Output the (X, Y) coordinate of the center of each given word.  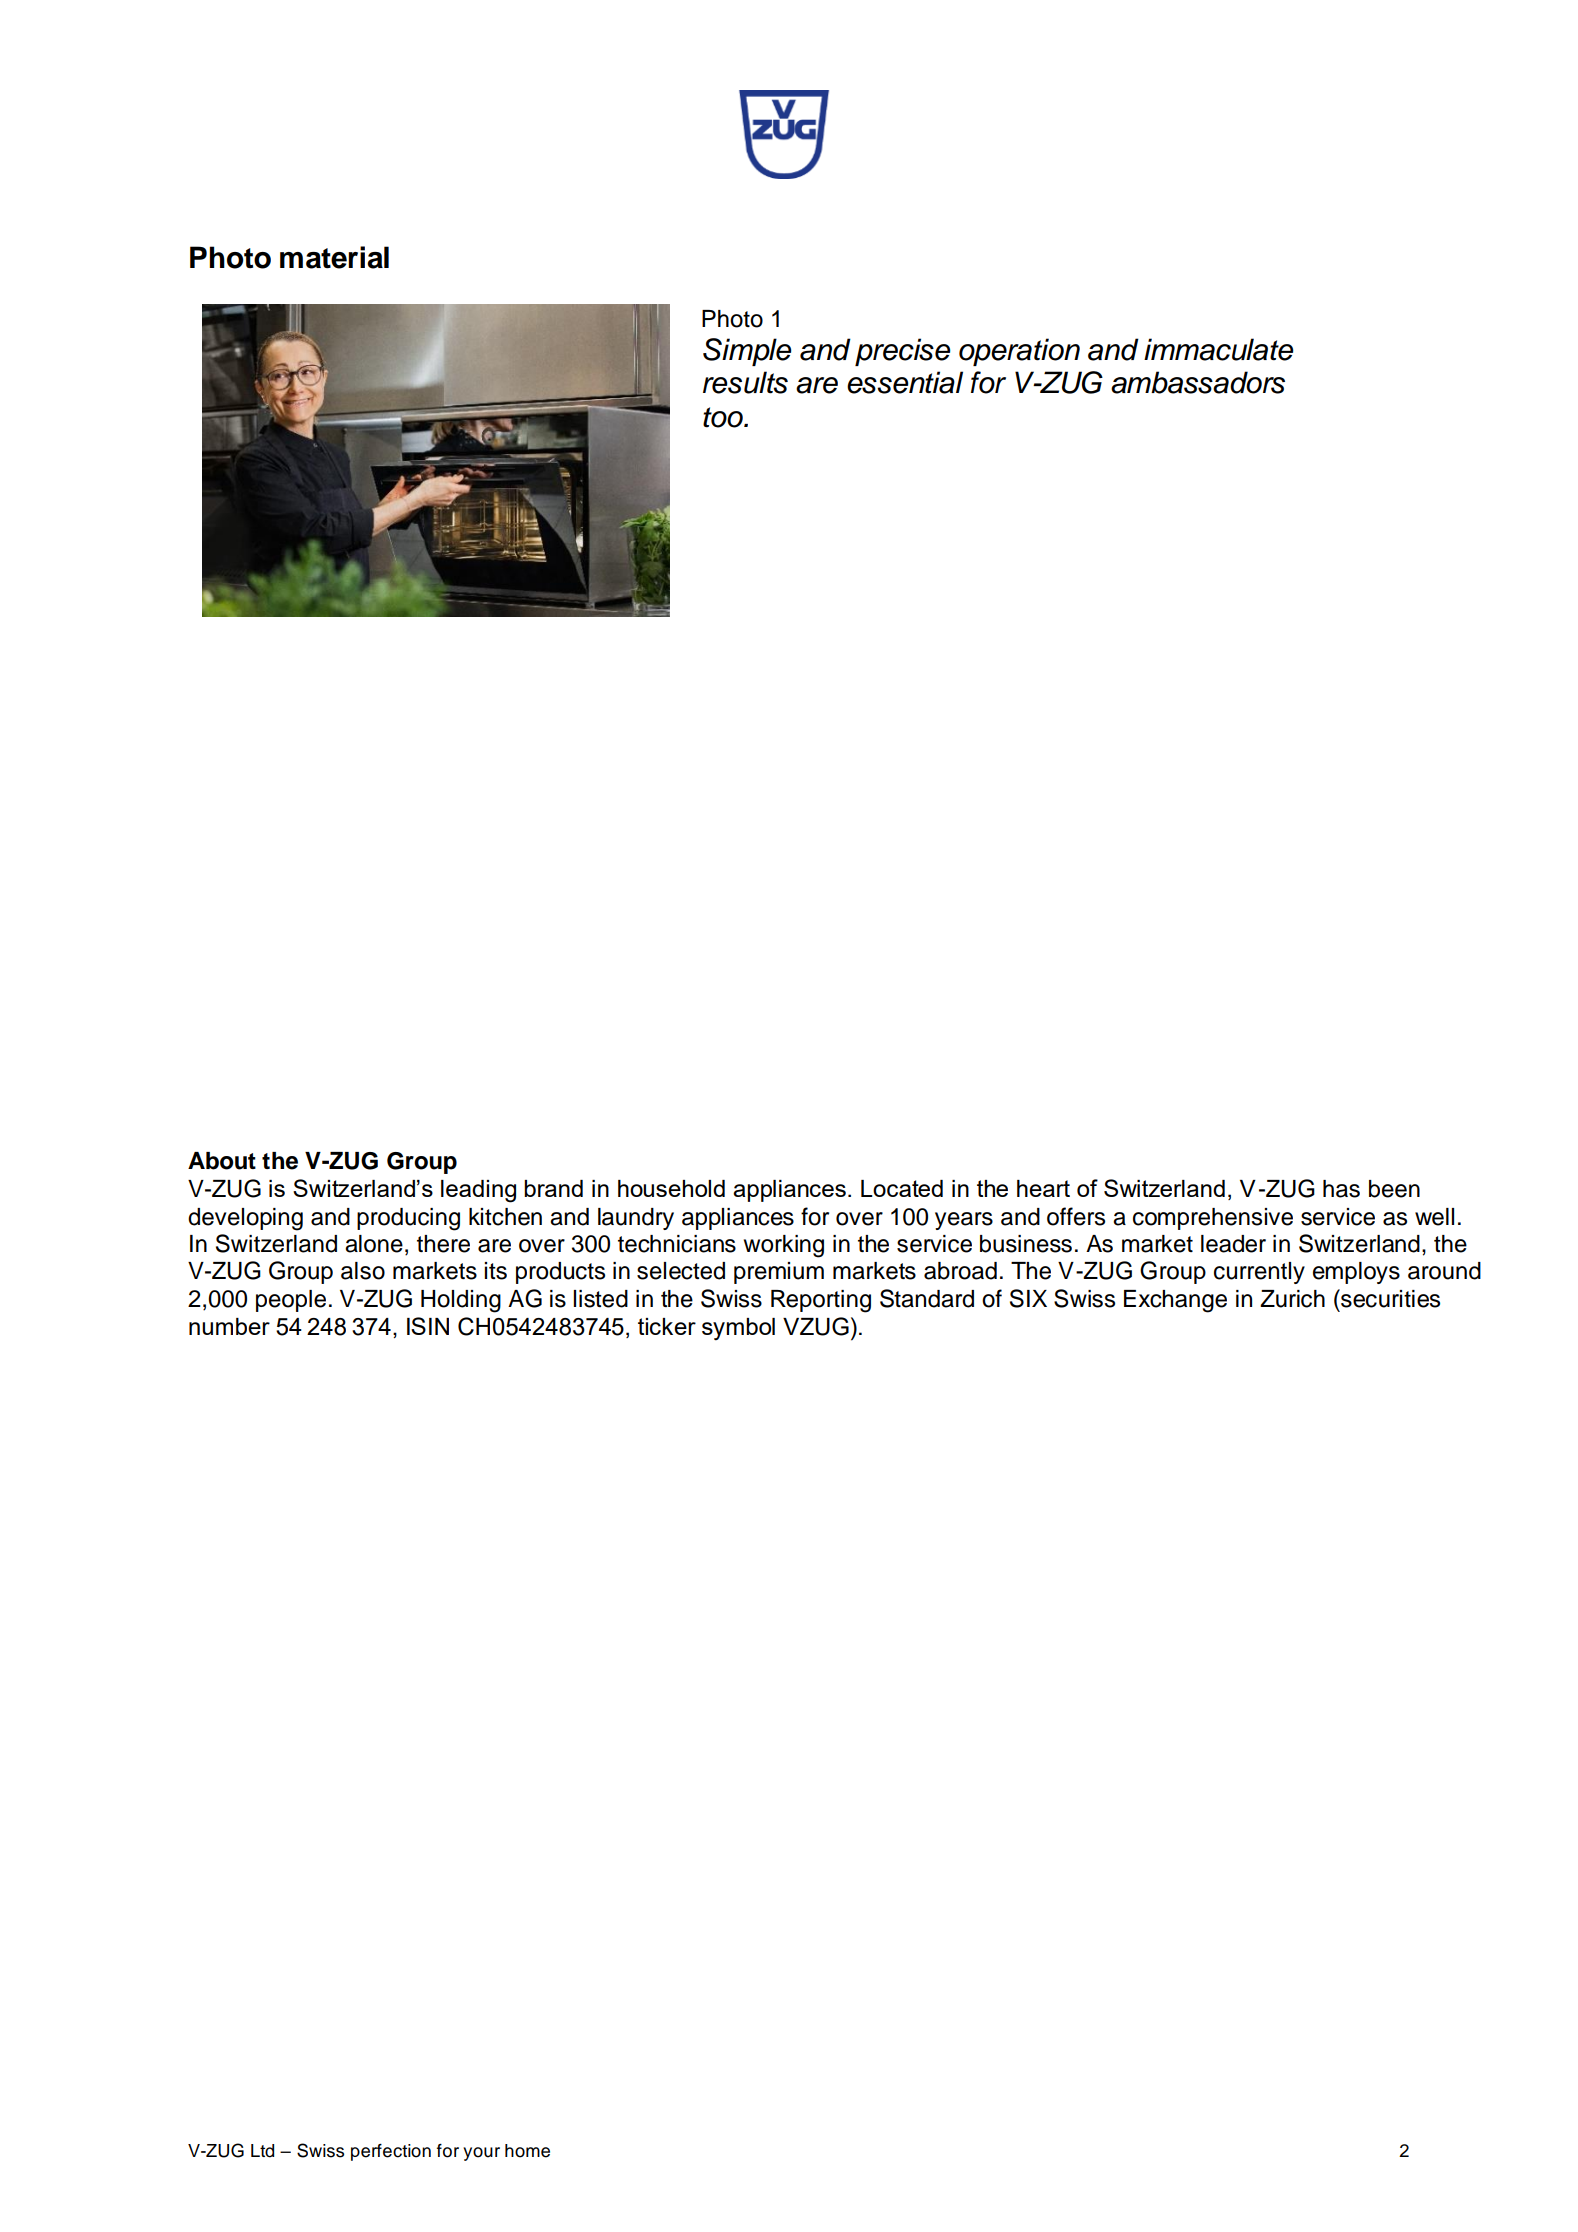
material (334, 257)
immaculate (1219, 349)
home (527, 2151)
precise (903, 352)
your (481, 2154)
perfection (391, 2152)
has (1341, 1189)
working (784, 1246)
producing (408, 1219)
